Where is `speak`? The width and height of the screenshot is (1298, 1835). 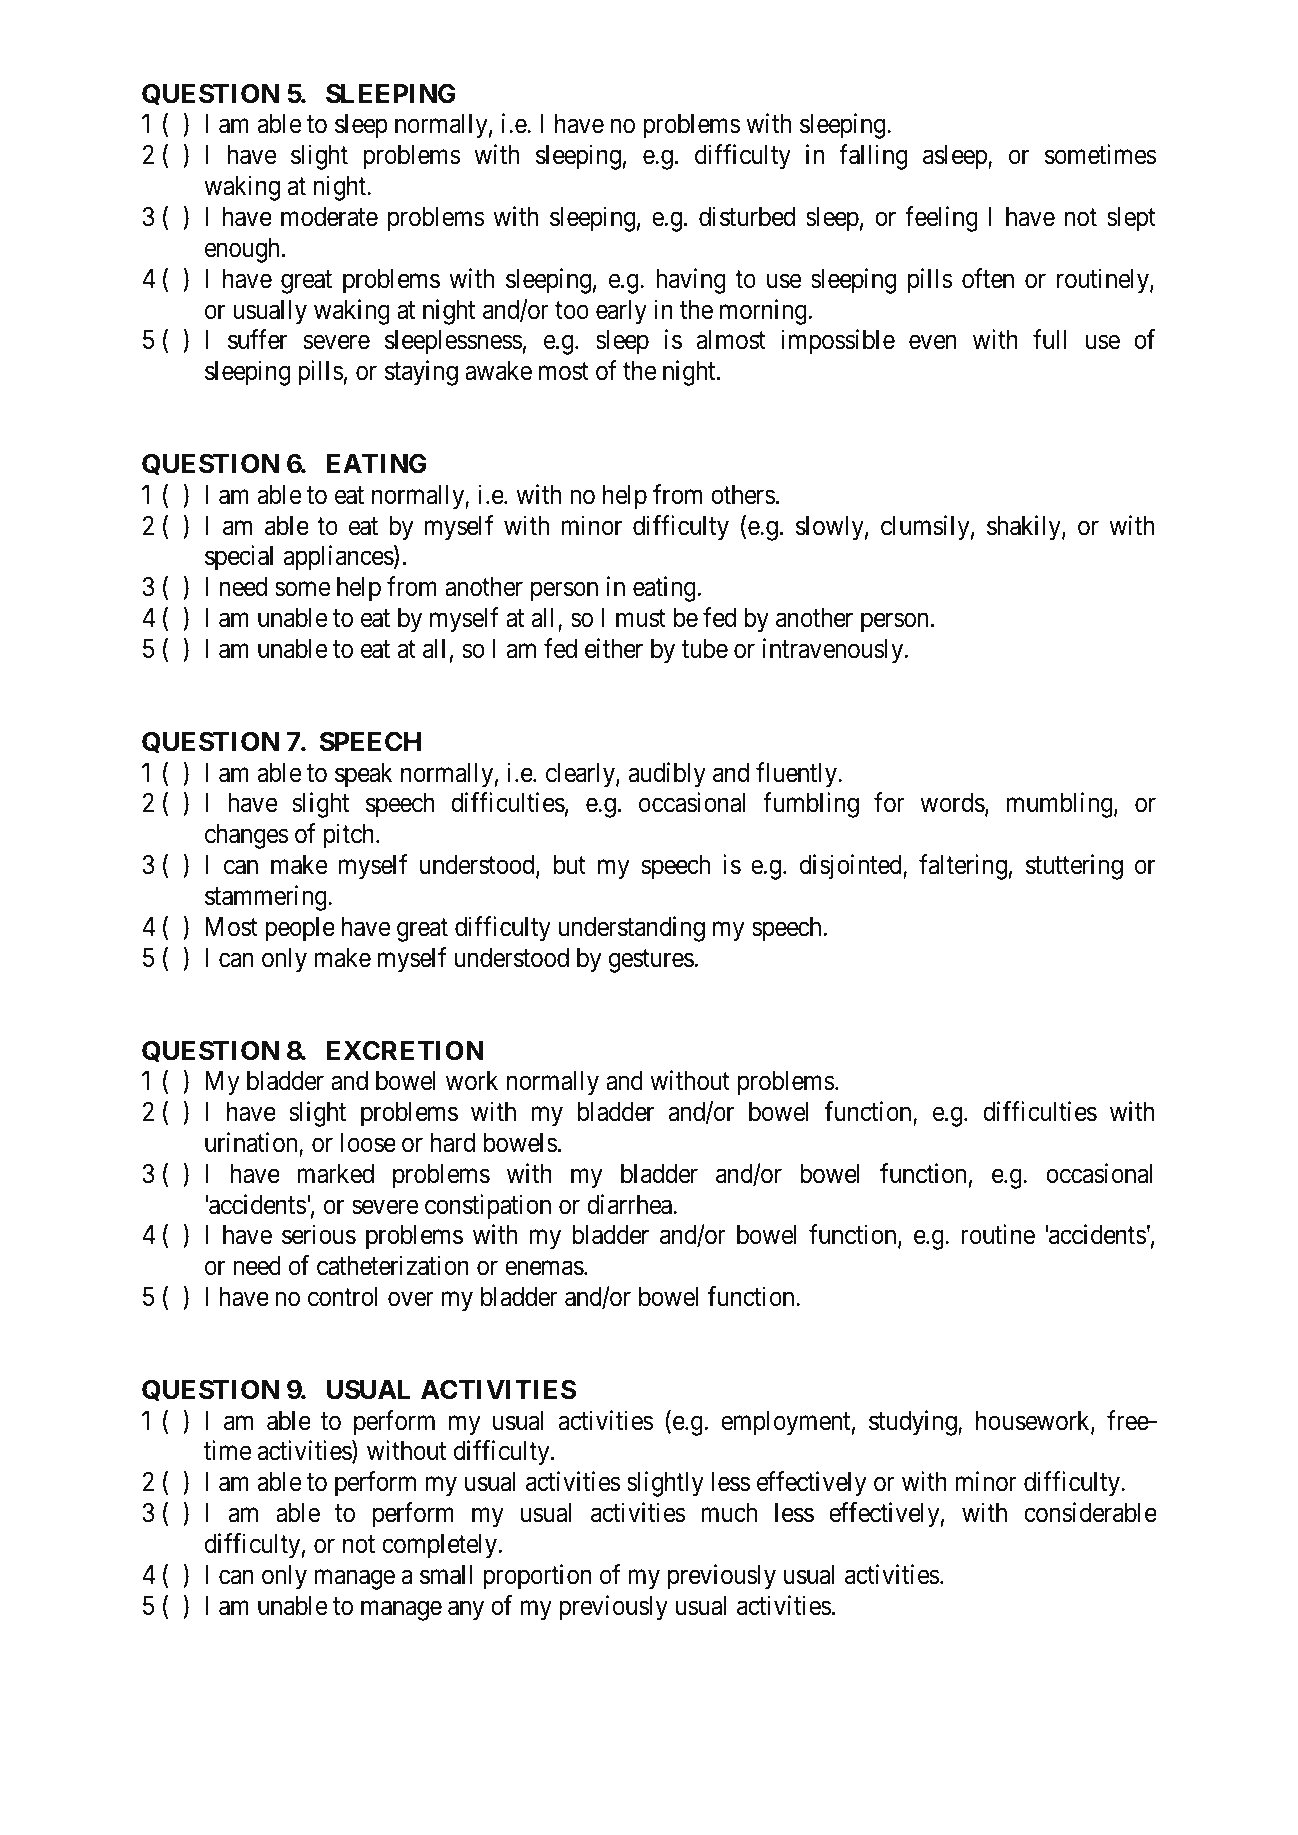 speak is located at coordinates (363, 775).
